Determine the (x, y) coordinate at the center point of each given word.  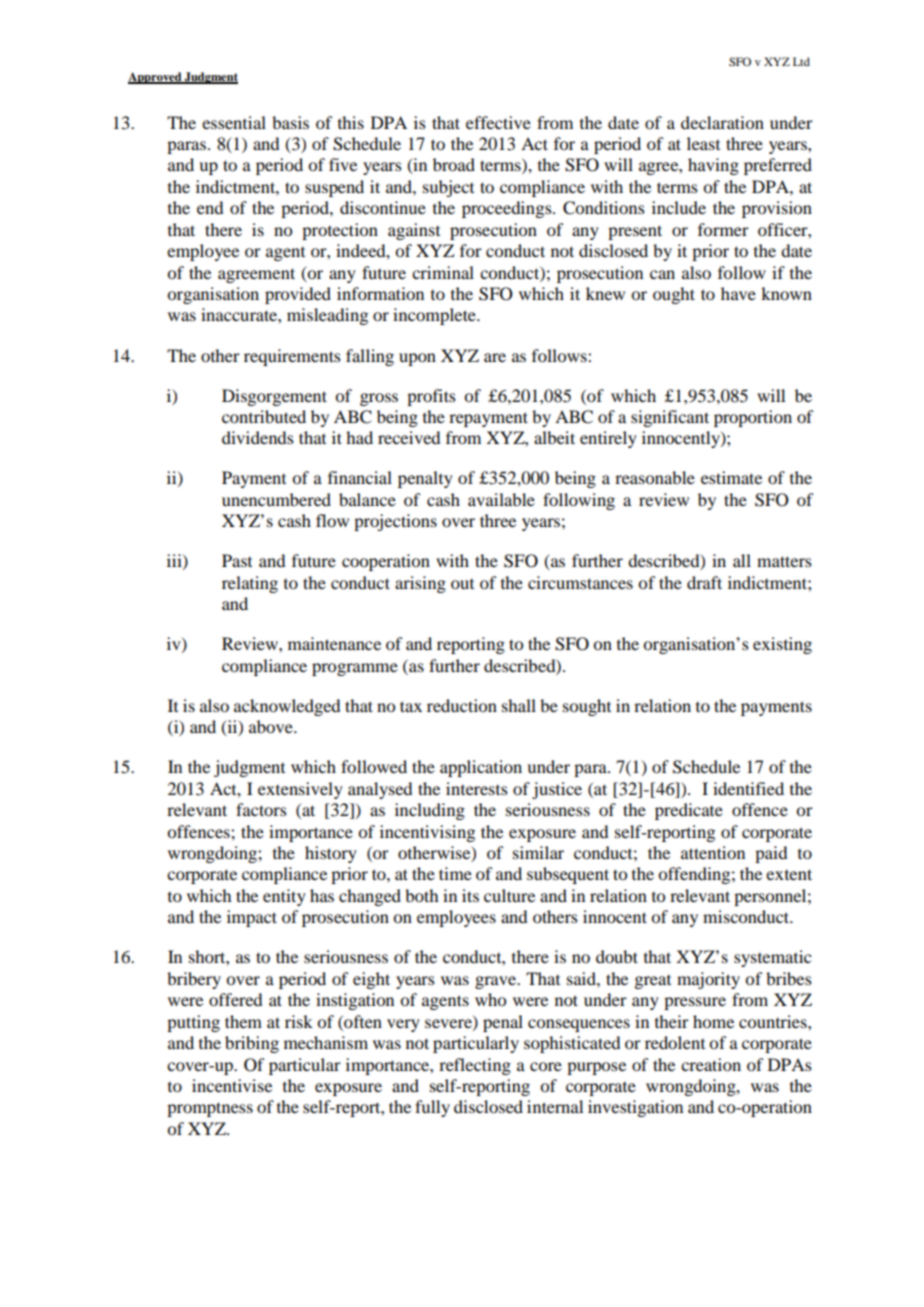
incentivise (232, 1085)
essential (234, 122)
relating (250, 584)
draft (704, 582)
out (462, 584)
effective (498, 122)
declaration (722, 122)
